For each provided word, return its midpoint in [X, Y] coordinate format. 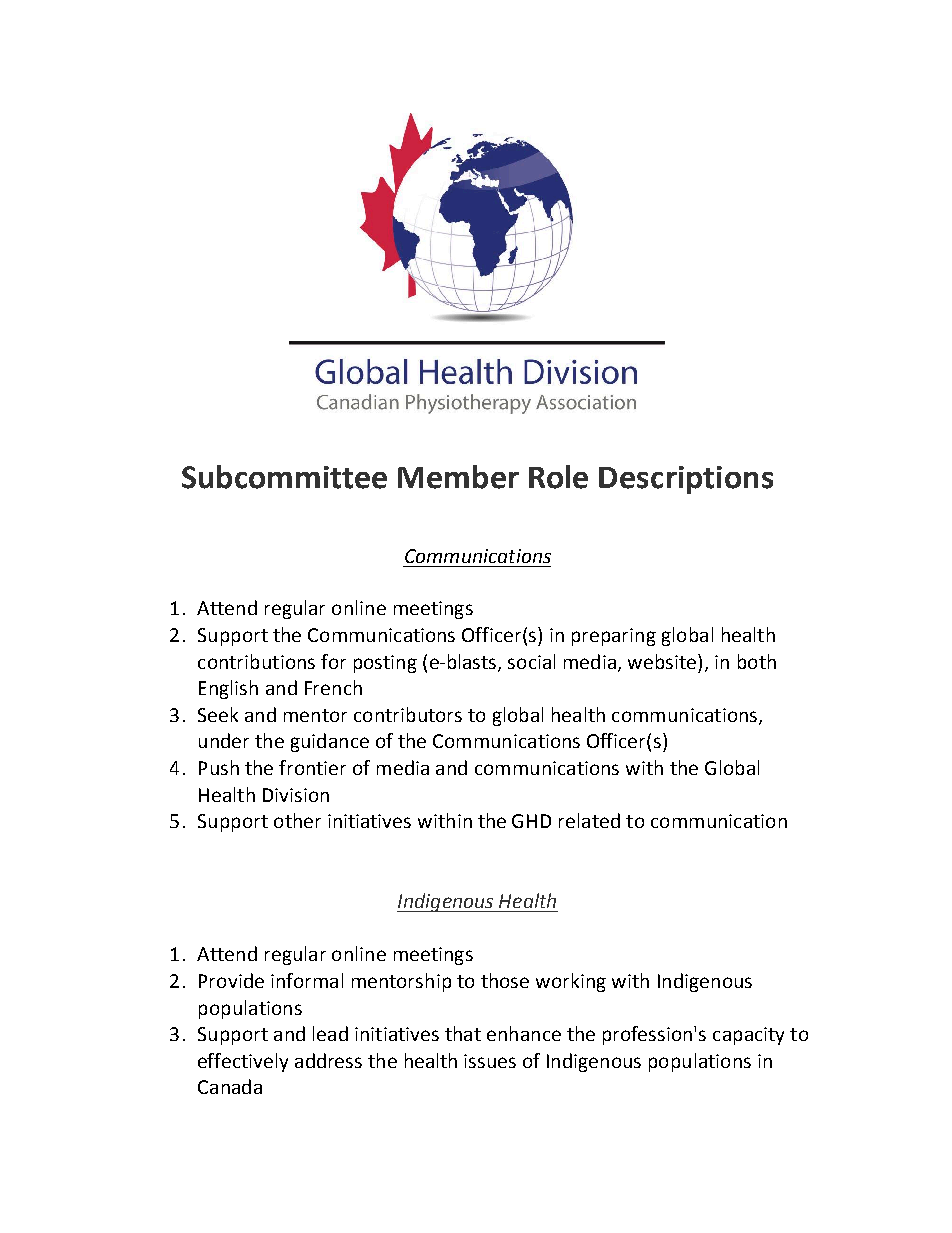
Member [458, 477]
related [589, 820]
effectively [243, 1062]
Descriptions [686, 480]
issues [490, 1061]
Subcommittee [284, 477]
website [662, 661]
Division [296, 795]
